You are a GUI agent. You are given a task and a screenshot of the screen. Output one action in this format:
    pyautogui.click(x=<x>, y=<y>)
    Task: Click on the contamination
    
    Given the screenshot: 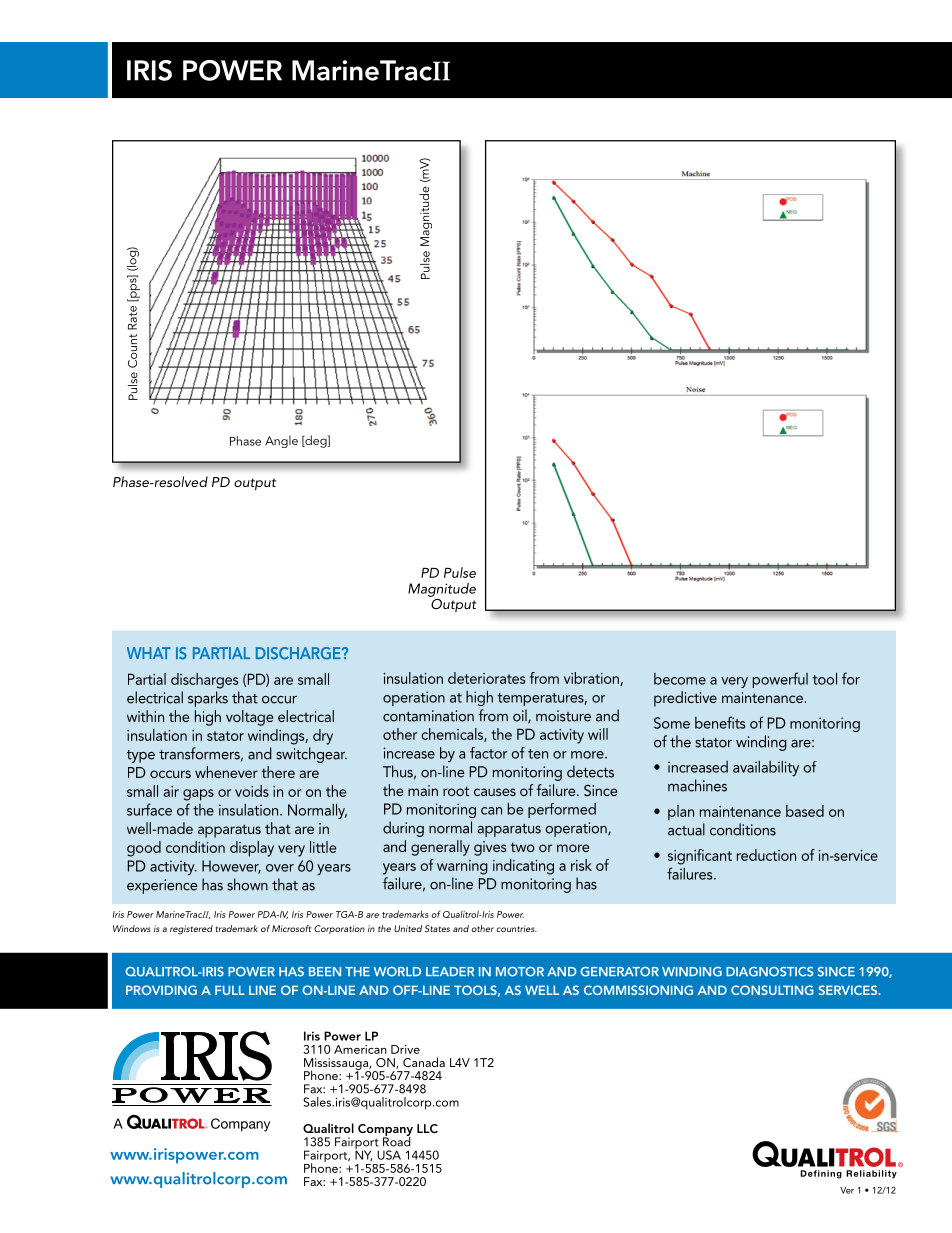 What is the action you would take?
    pyautogui.click(x=428, y=716)
